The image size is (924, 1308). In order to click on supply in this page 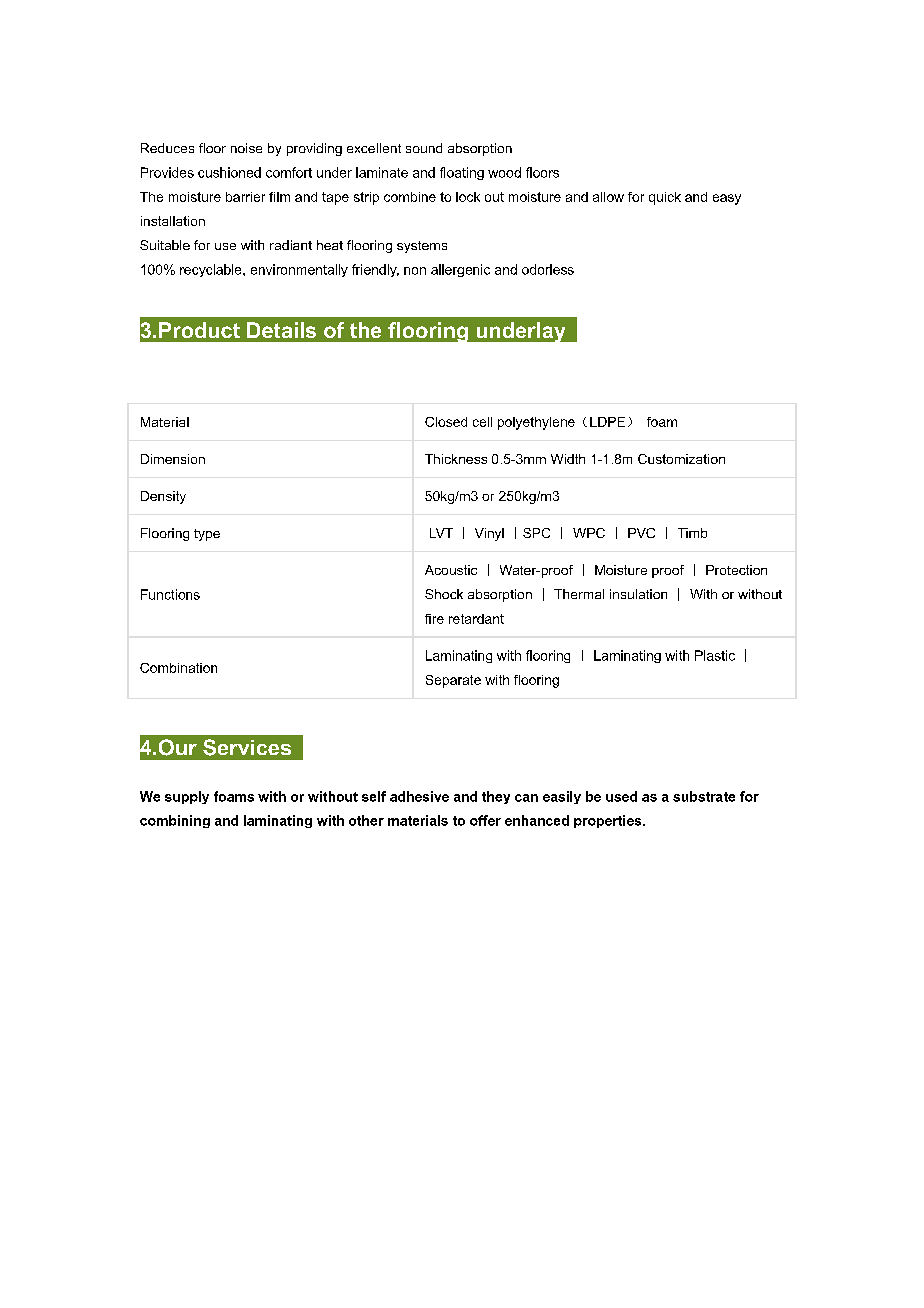, I will do `click(187, 797)`.
